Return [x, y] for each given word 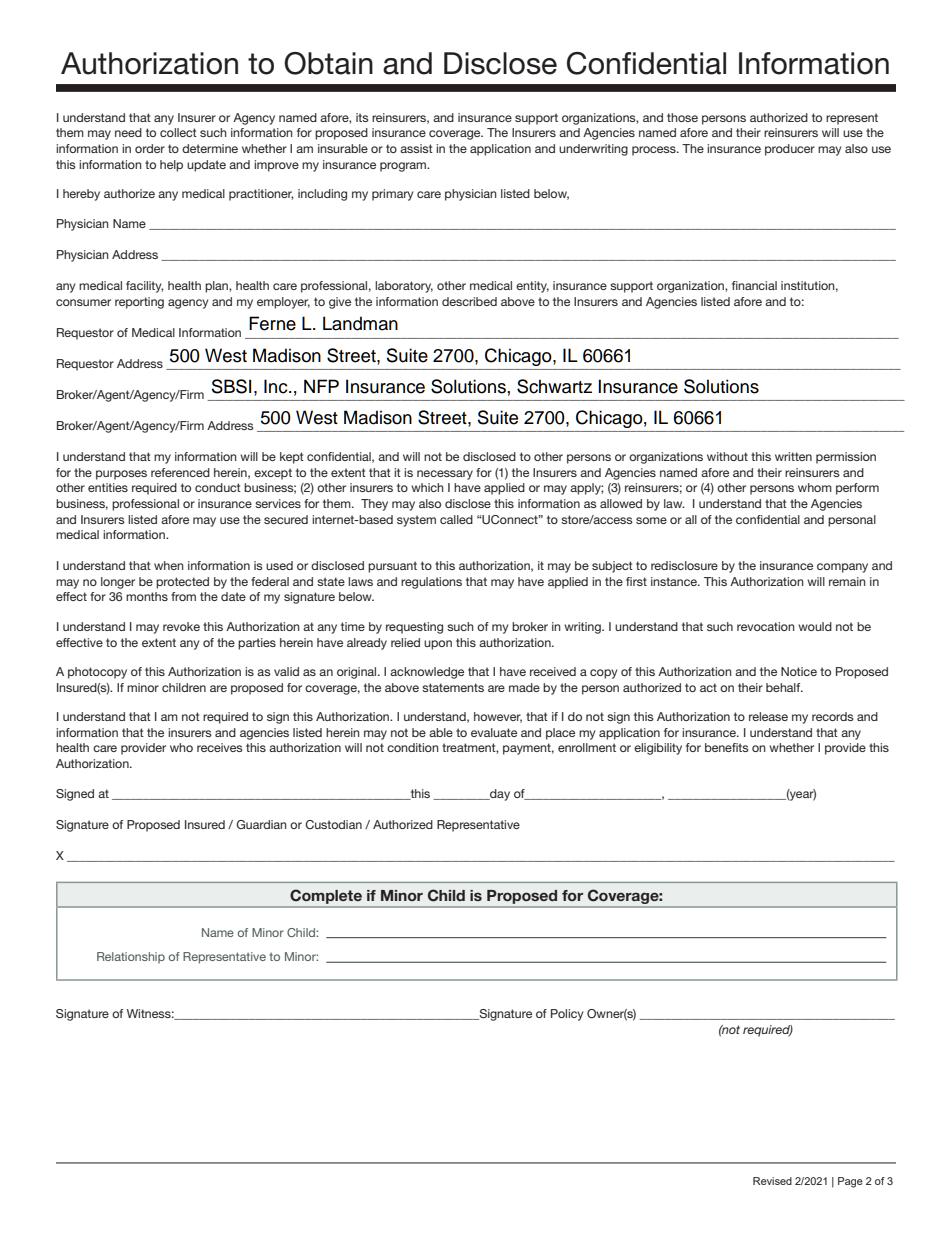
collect [178, 132]
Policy [567, 1015]
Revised [772, 1181]
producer [790, 150]
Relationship [131, 958]
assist [416, 148]
